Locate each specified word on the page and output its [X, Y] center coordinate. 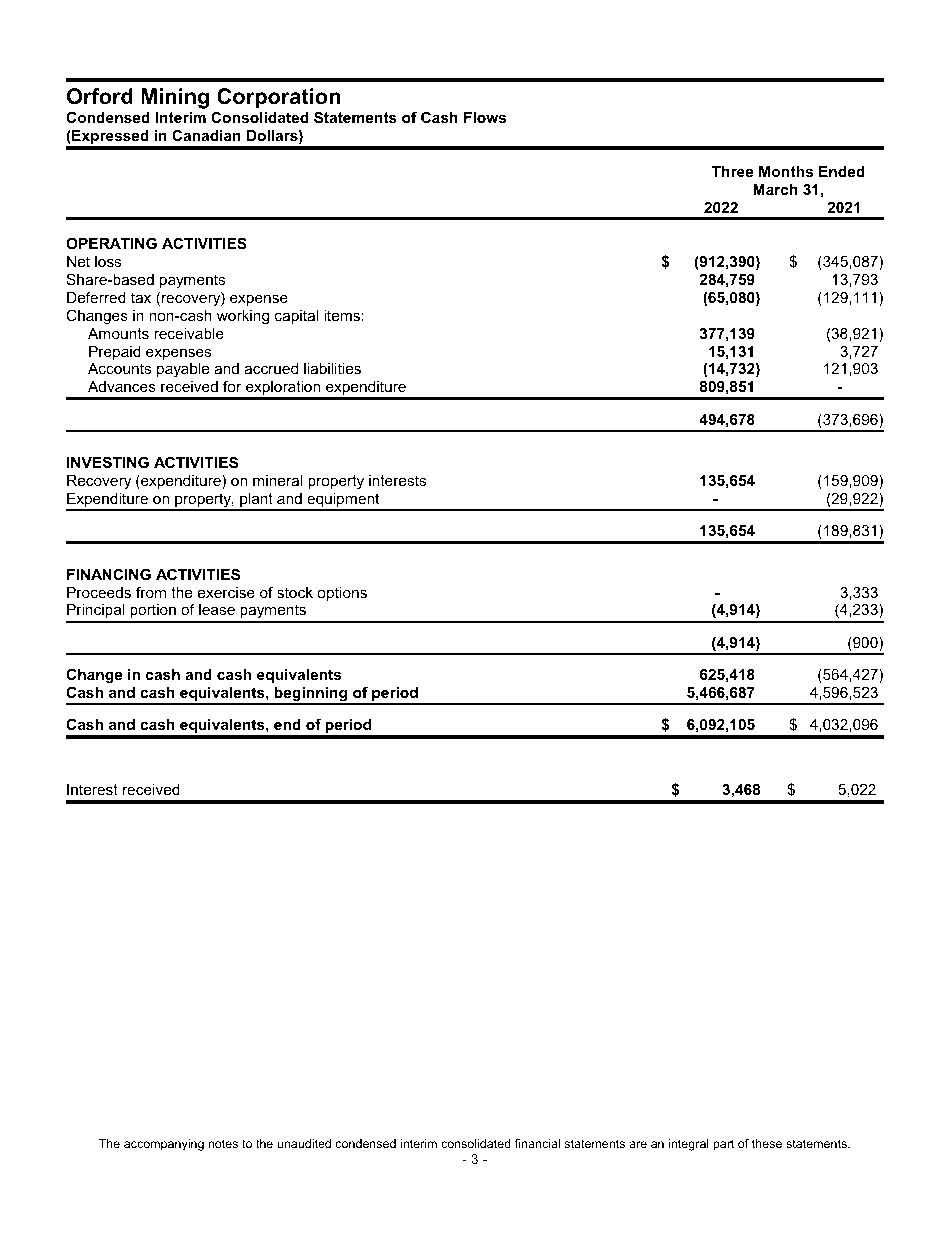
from [151, 592]
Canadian [206, 135]
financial [537, 1143]
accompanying [164, 1145]
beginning [311, 695]
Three [732, 171]
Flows [485, 117]
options [342, 594]
